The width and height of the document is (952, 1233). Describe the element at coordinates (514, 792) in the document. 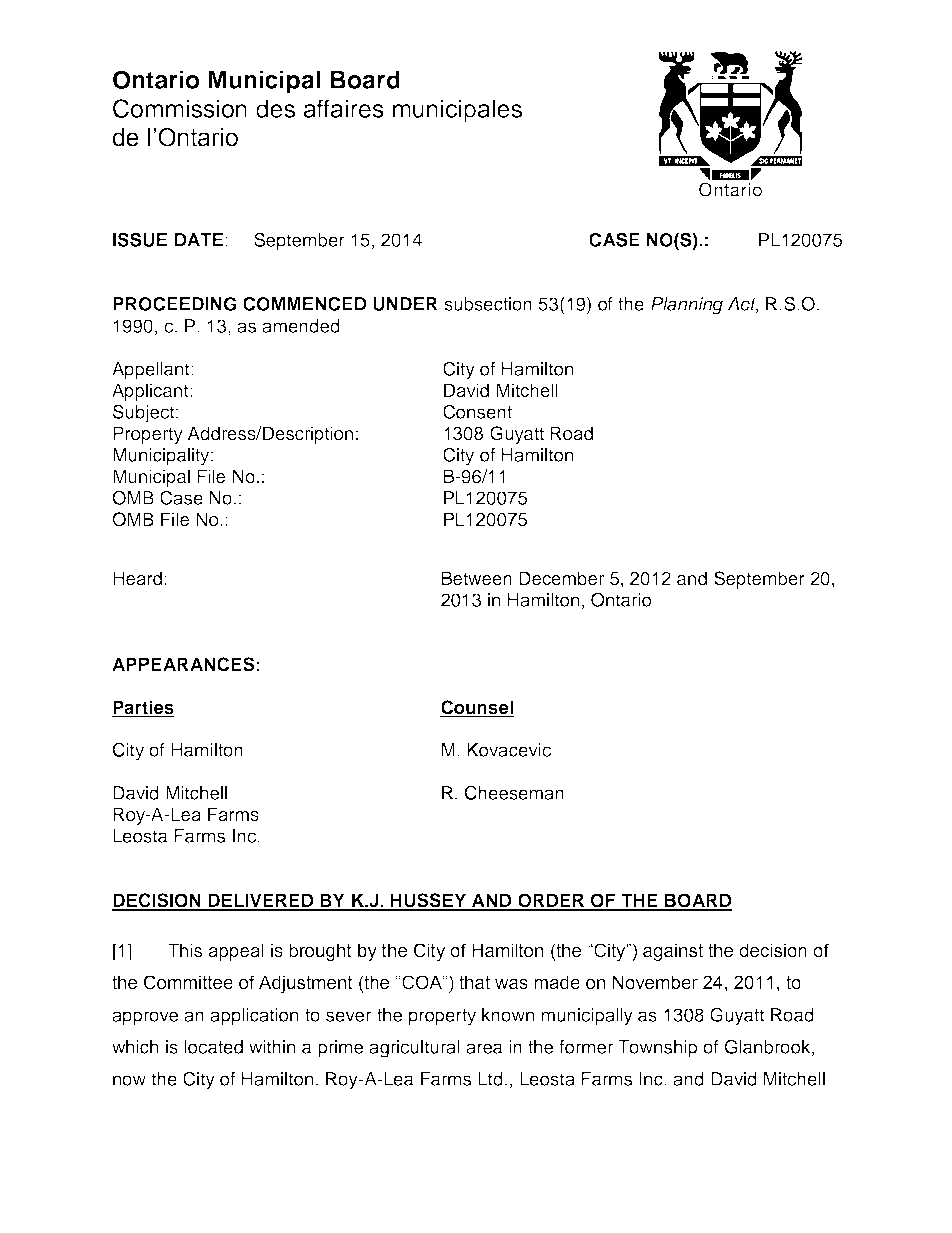

I see `Cheeseman` at that location.
